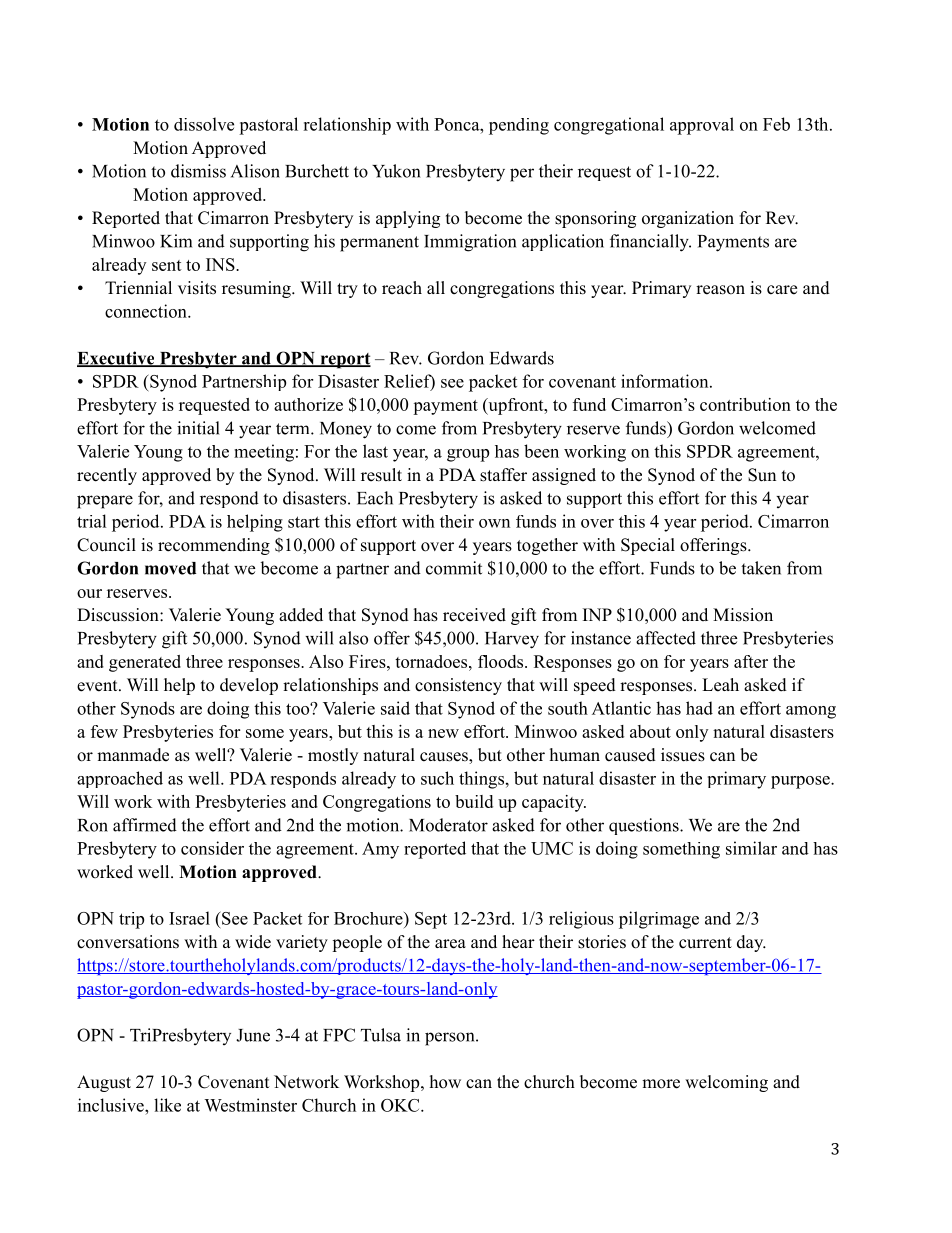 The height and width of the image is (1233, 952). What do you see at coordinates (445, 1082) in the image?
I see `how` at bounding box center [445, 1082].
